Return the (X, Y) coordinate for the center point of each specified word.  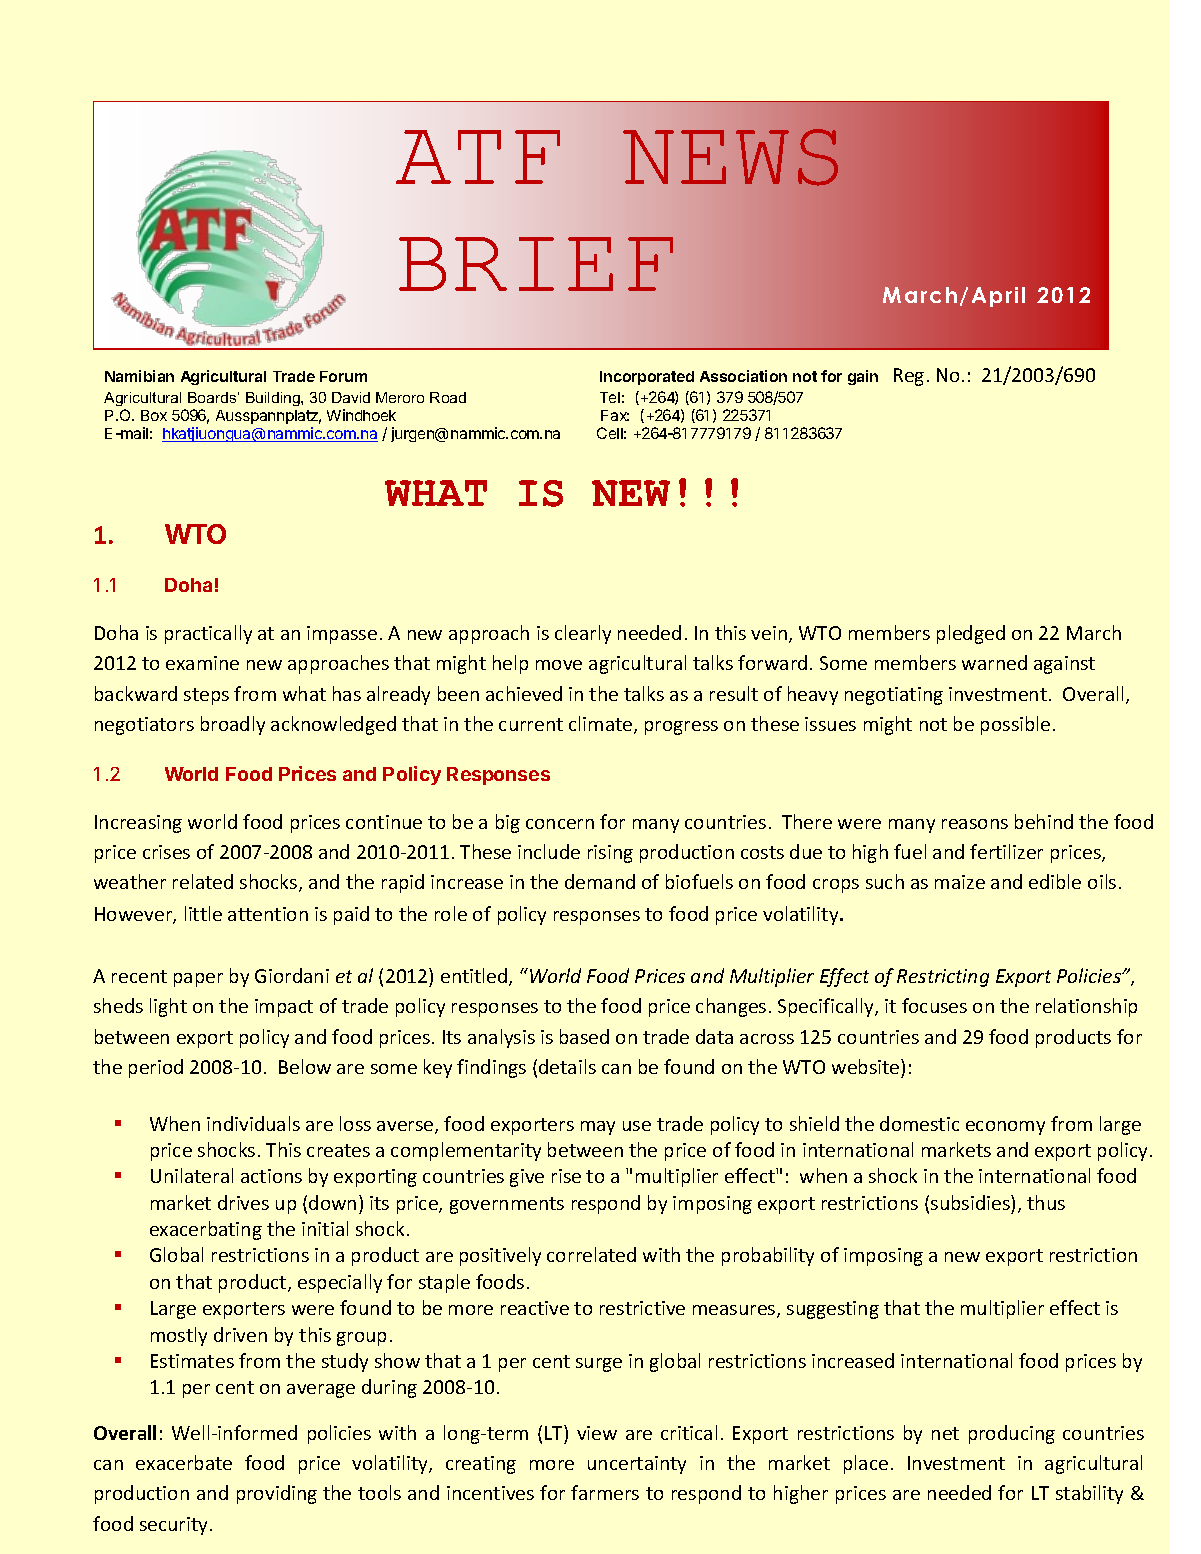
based (584, 1036)
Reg (909, 377)
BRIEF (536, 264)
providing (277, 1494)
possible (1015, 725)
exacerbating (206, 1230)
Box (154, 415)
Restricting (943, 978)
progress (681, 728)
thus (1046, 1202)
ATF (478, 157)
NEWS (730, 157)
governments (507, 1205)
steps (206, 696)
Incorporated (647, 378)
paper (198, 980)
